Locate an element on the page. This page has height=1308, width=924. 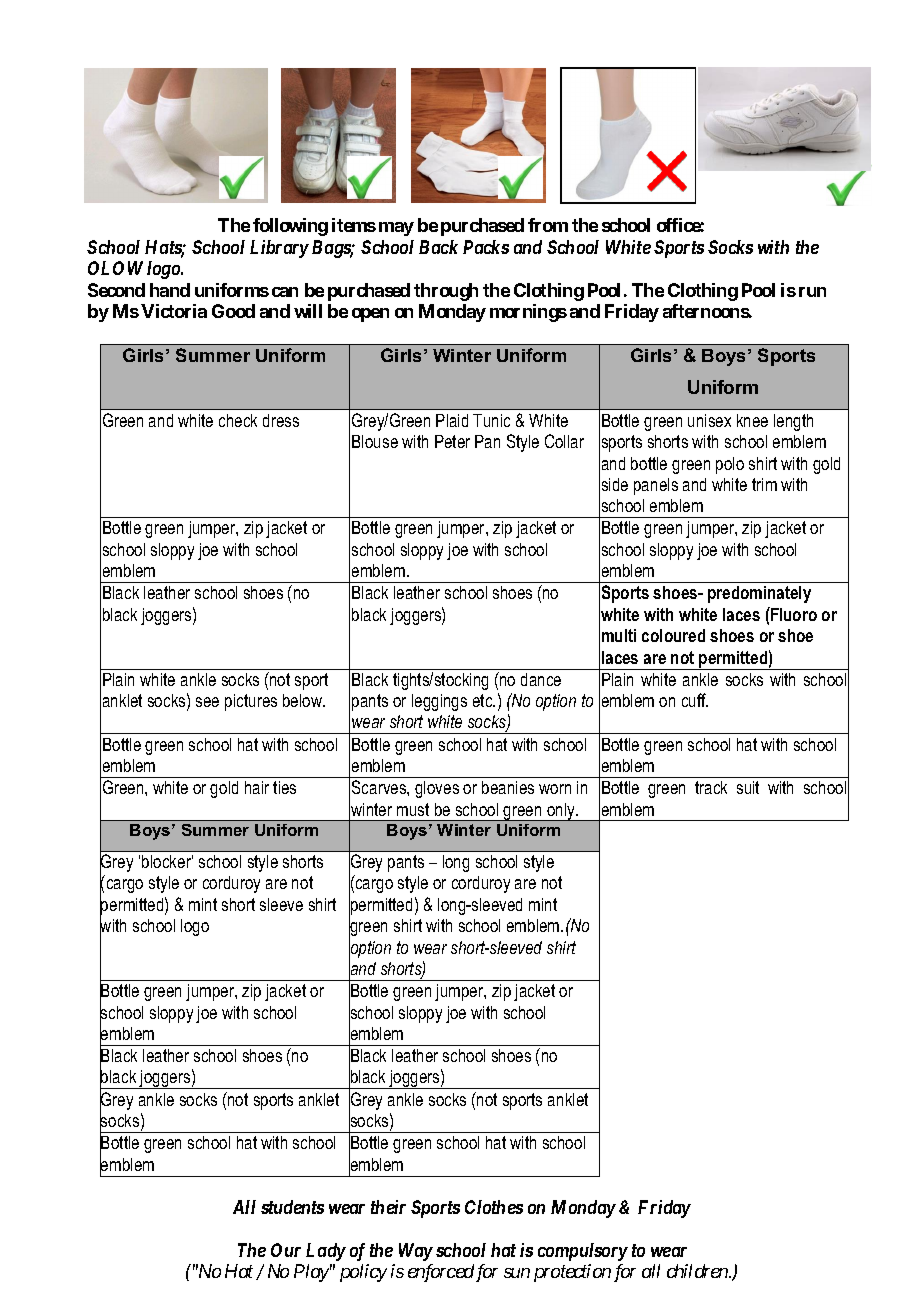
gloves is located at coordinates (437, 789).
